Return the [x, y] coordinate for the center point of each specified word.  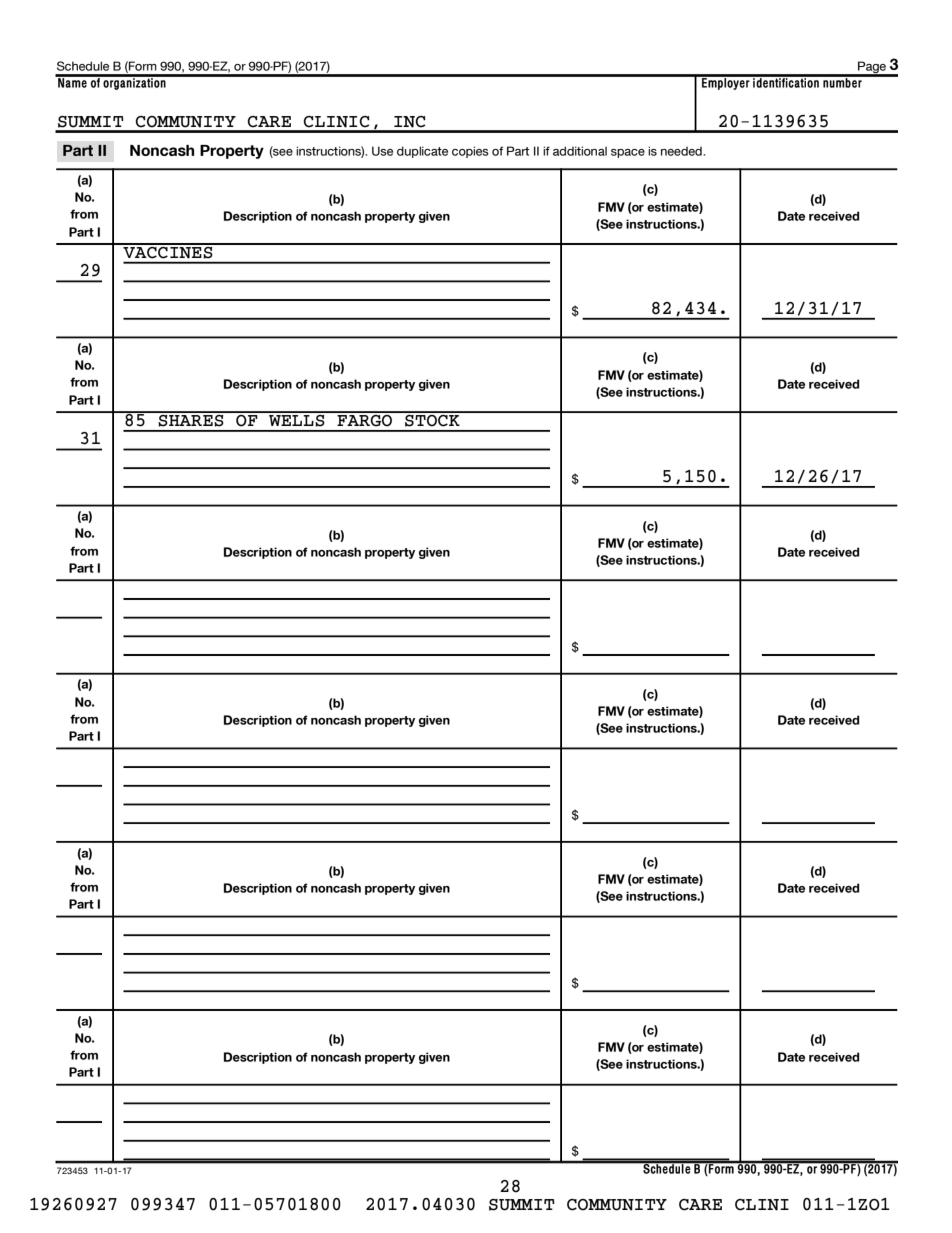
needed [682, 151]
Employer [726, 82]
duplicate [422, 152]
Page [872, 68]
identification [786, 81]
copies [470, 152]
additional [580, 151]
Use [382, 151]
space [628, 153]
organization [134, 82]
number [842, 81]
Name [72, 81]
